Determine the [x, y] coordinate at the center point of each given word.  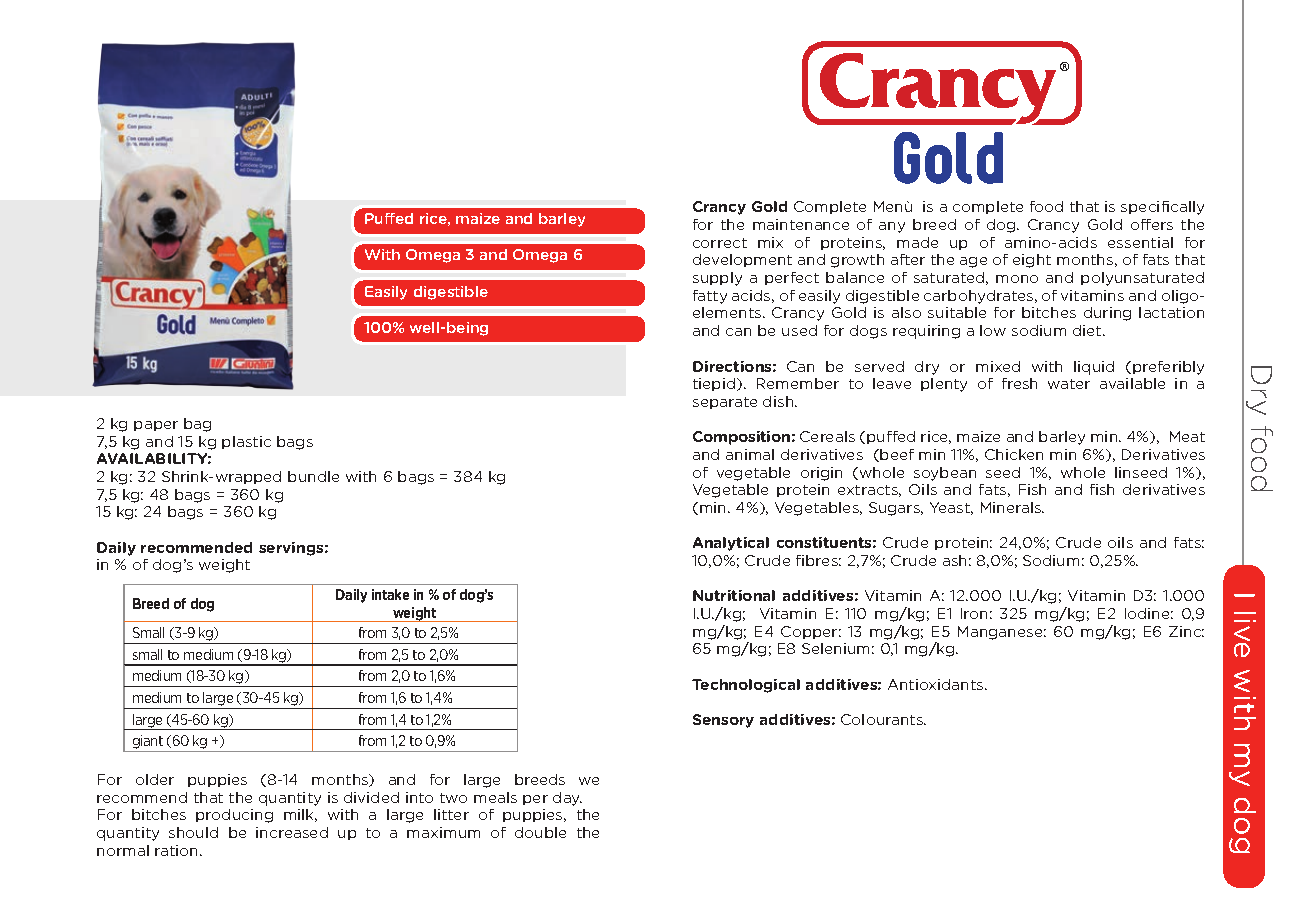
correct [720, 243]
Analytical [731, 544]
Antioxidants [937, 684]
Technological [746, 686]
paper [156, 426]
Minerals [1012, 507]
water [1069, 384]
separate [725, 403]
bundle [313, 476]
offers [1152, 224]
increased [292, 832]
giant [148, 743]
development [742, 260]
